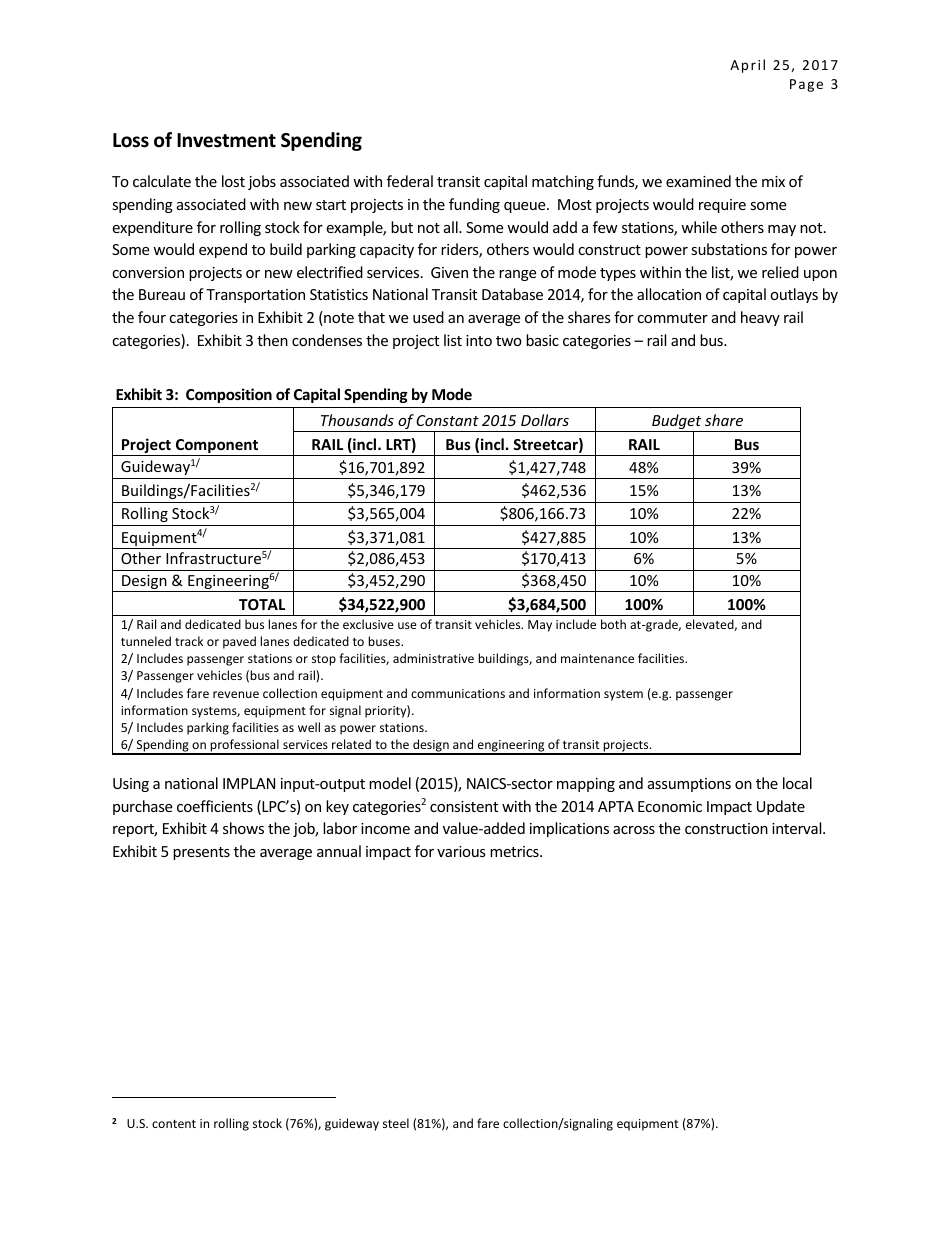  What do you see at coordinates (613, 624) in the screenshot?
I see `both` at bounding box center [613, 624].
